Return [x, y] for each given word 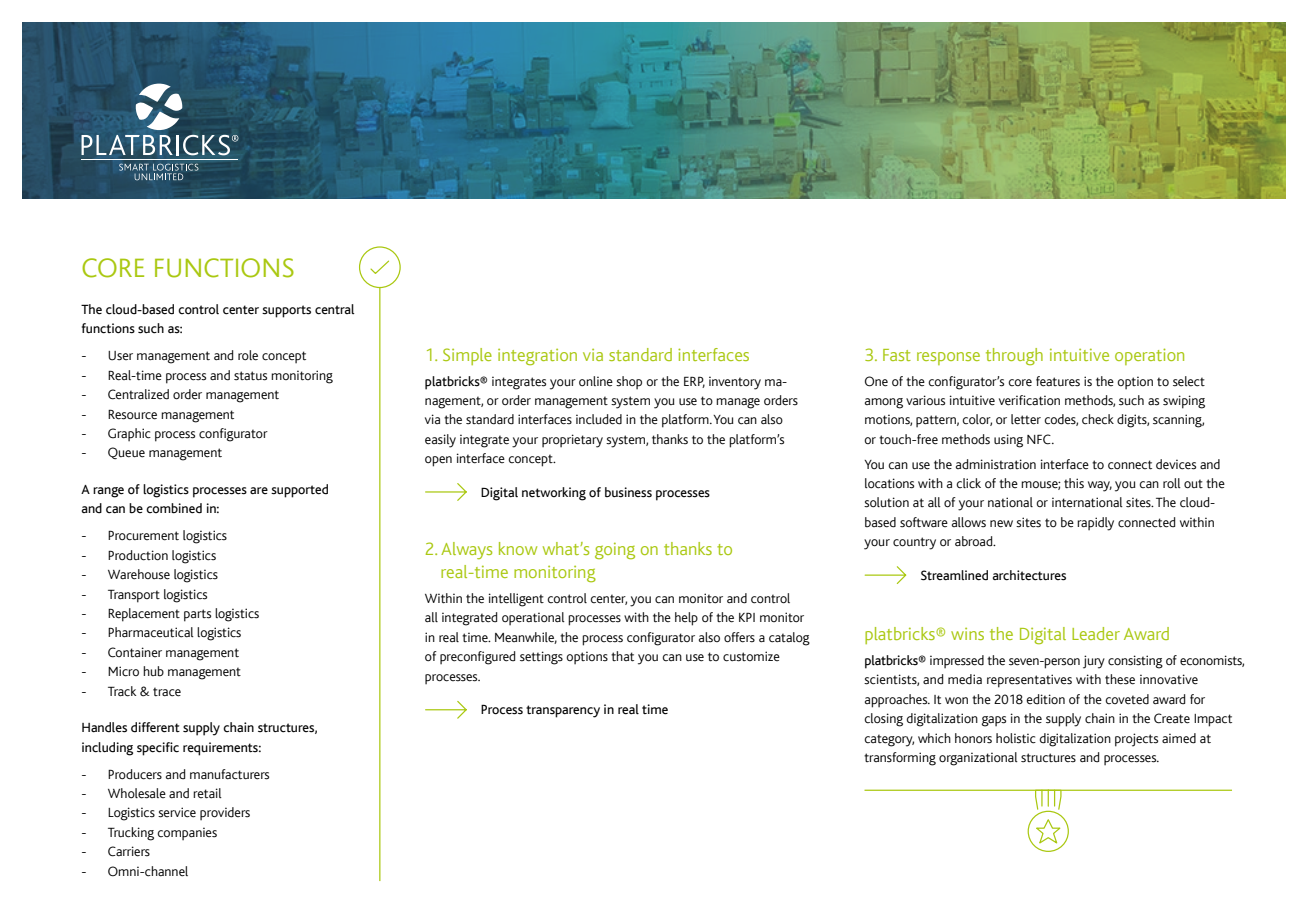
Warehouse [139, 574]
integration [537, 357]
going [615, 551]
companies [187, 833]
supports [286, 311]
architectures [1029, 575]
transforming [900, 759]
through [1014, 356]
